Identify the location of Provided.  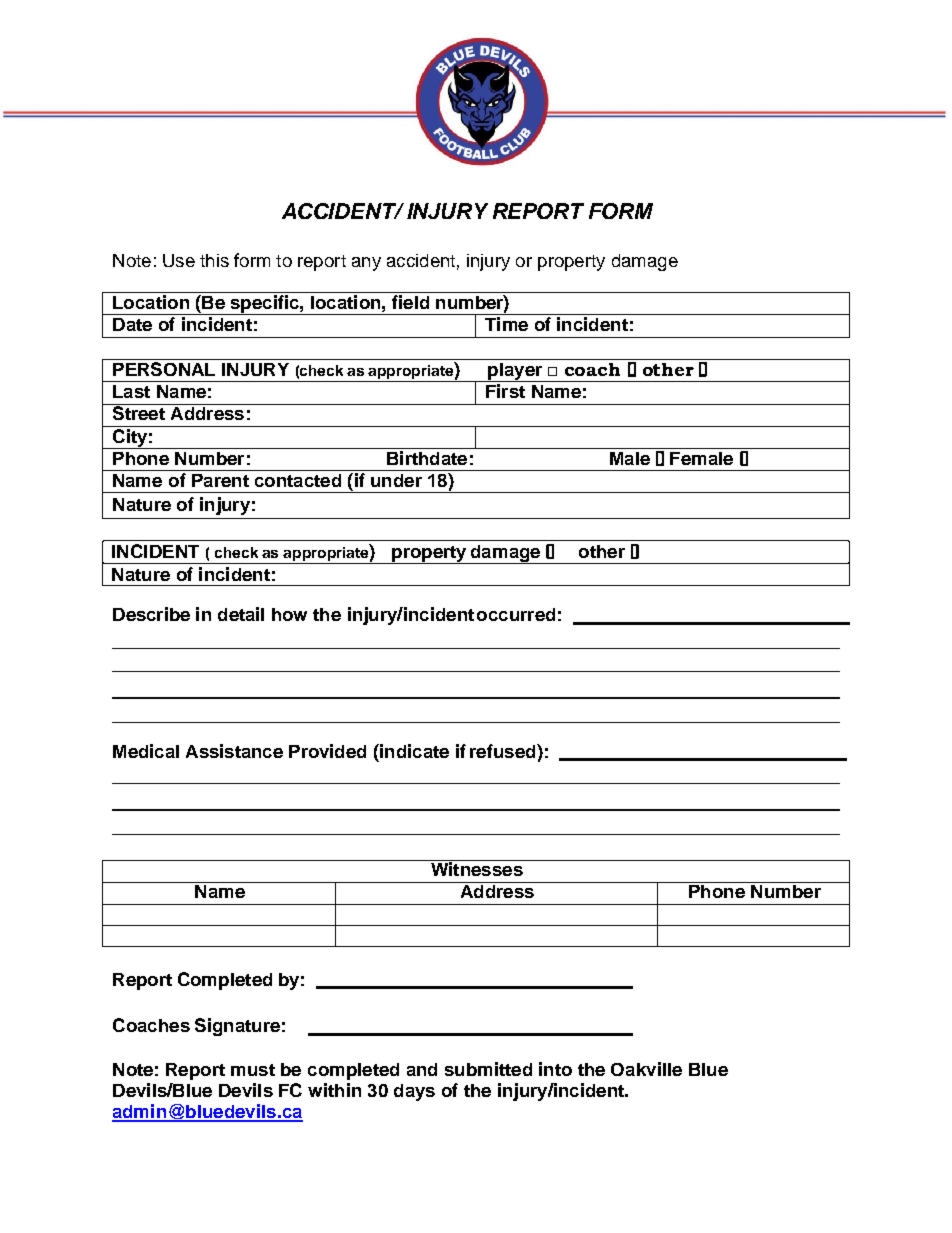
(327, 751).
